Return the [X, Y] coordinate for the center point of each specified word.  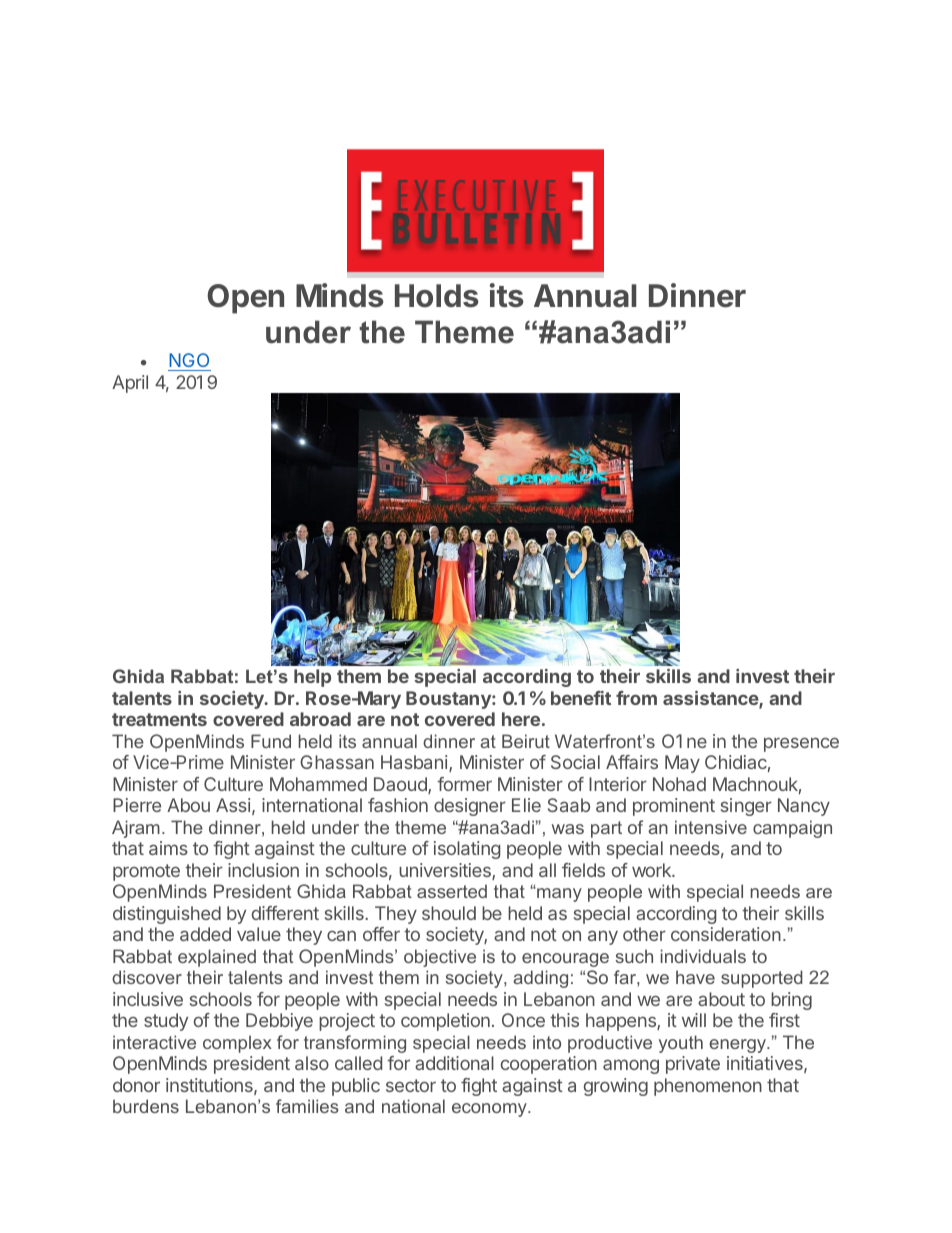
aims [168, 848]
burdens [146, 1106]
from [636, 698]
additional [454, 1063]
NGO [189, 360]
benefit [581, 698]
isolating [467, 850]
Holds [437, 296]
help [312, 678]
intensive [711, 827]
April [130, 384]
